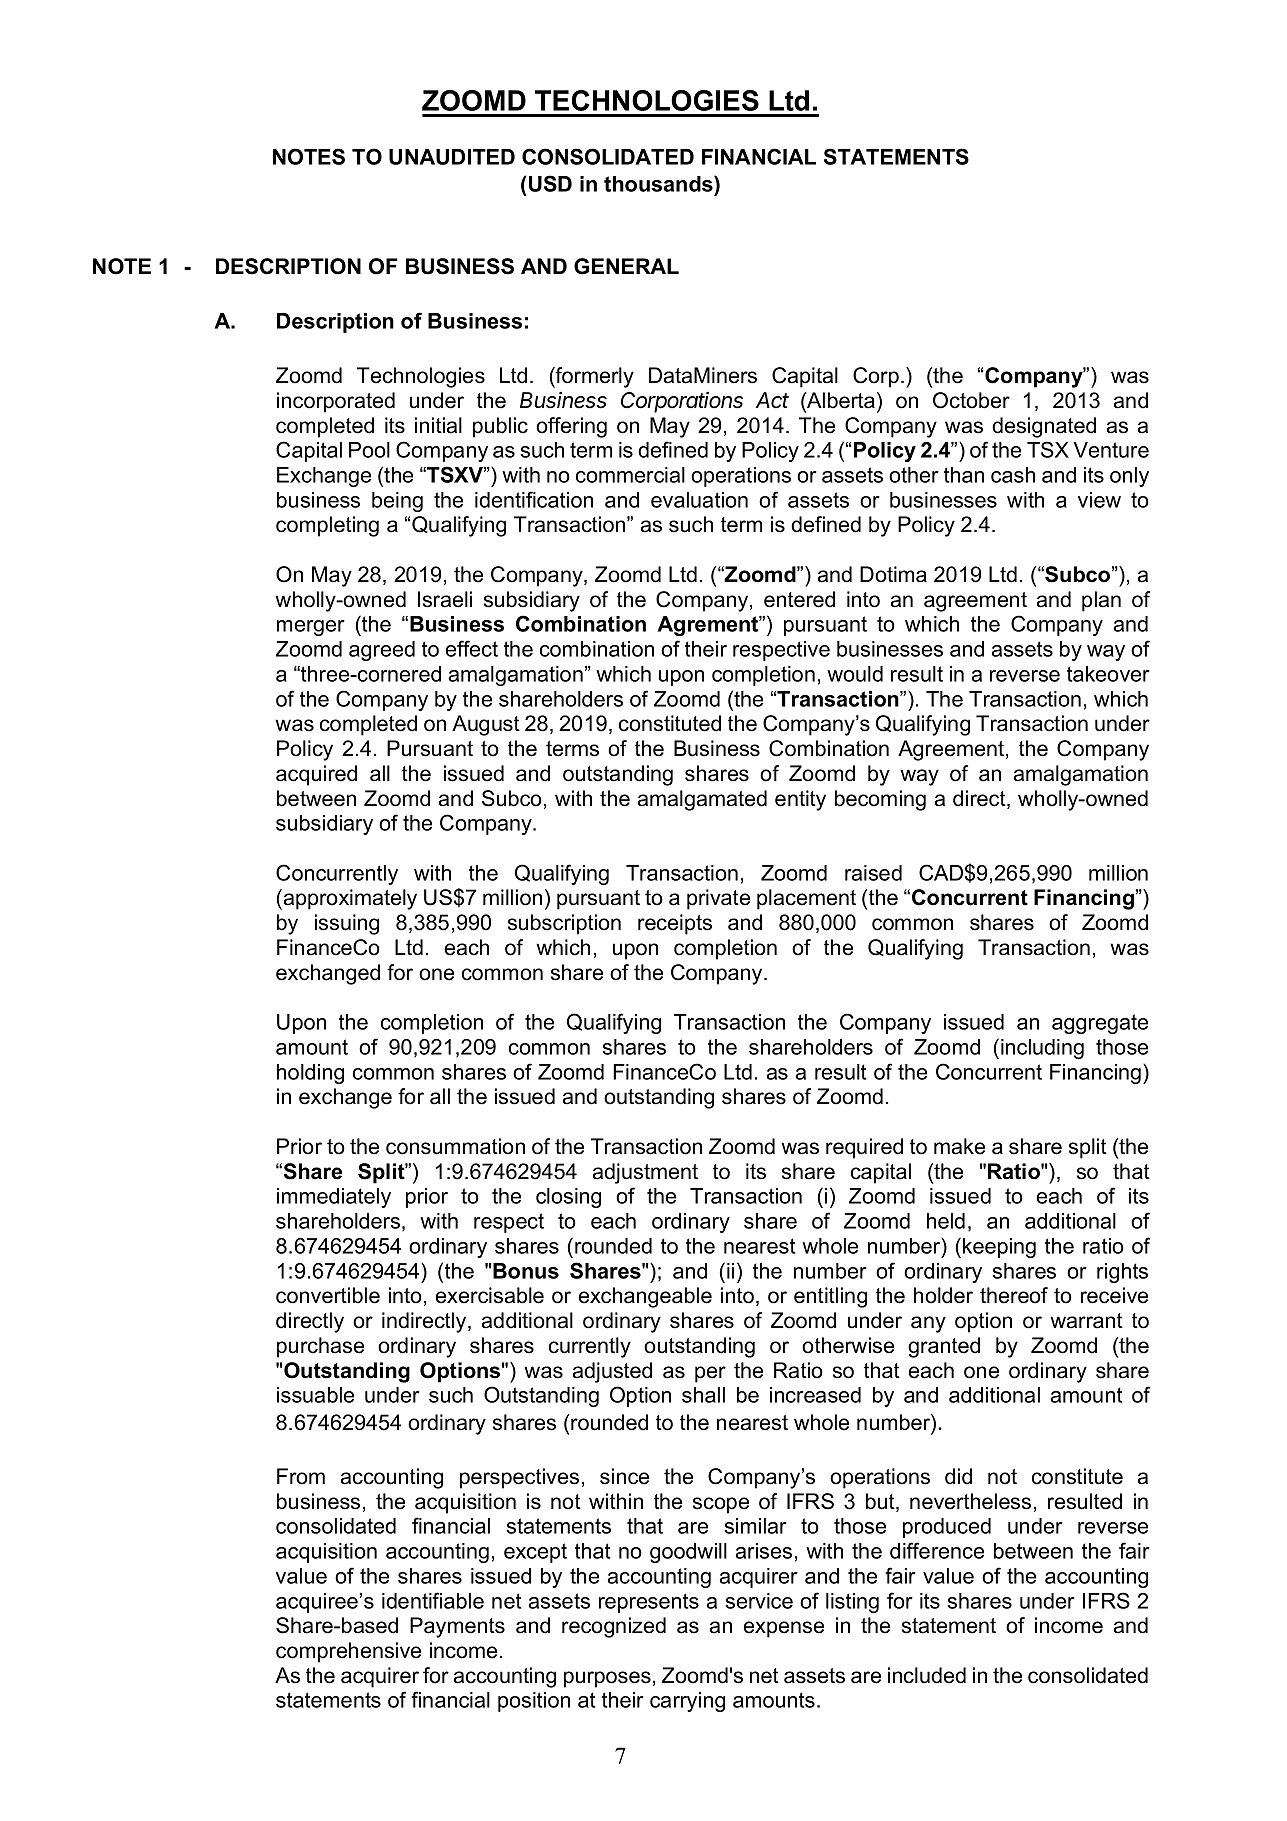 This screenshot has height=1821, width=1287. Describe the element at coordinates (687, 1702) in the screenshot. I see `carrying` at that location.
